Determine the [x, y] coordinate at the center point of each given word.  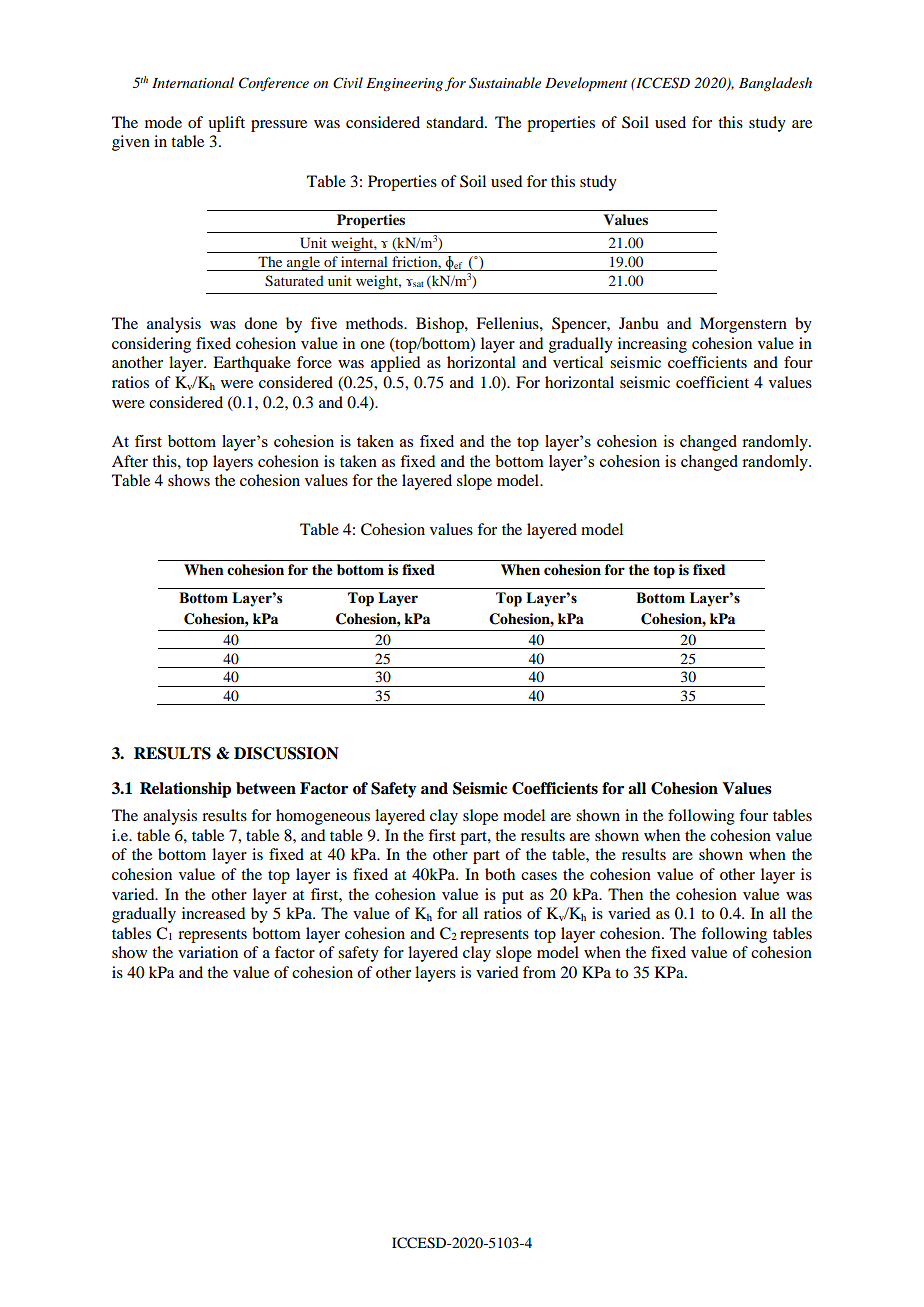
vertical [578, 362]
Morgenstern [743, 325]
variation [208, 952]
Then [625, 894]
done [260, 323]
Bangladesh [775, 84]
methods [375, 323]
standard [456, 122]
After [130, 461]
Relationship [185, 790]
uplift [226, 124]
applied [395, 364]
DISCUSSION [286, 753]
